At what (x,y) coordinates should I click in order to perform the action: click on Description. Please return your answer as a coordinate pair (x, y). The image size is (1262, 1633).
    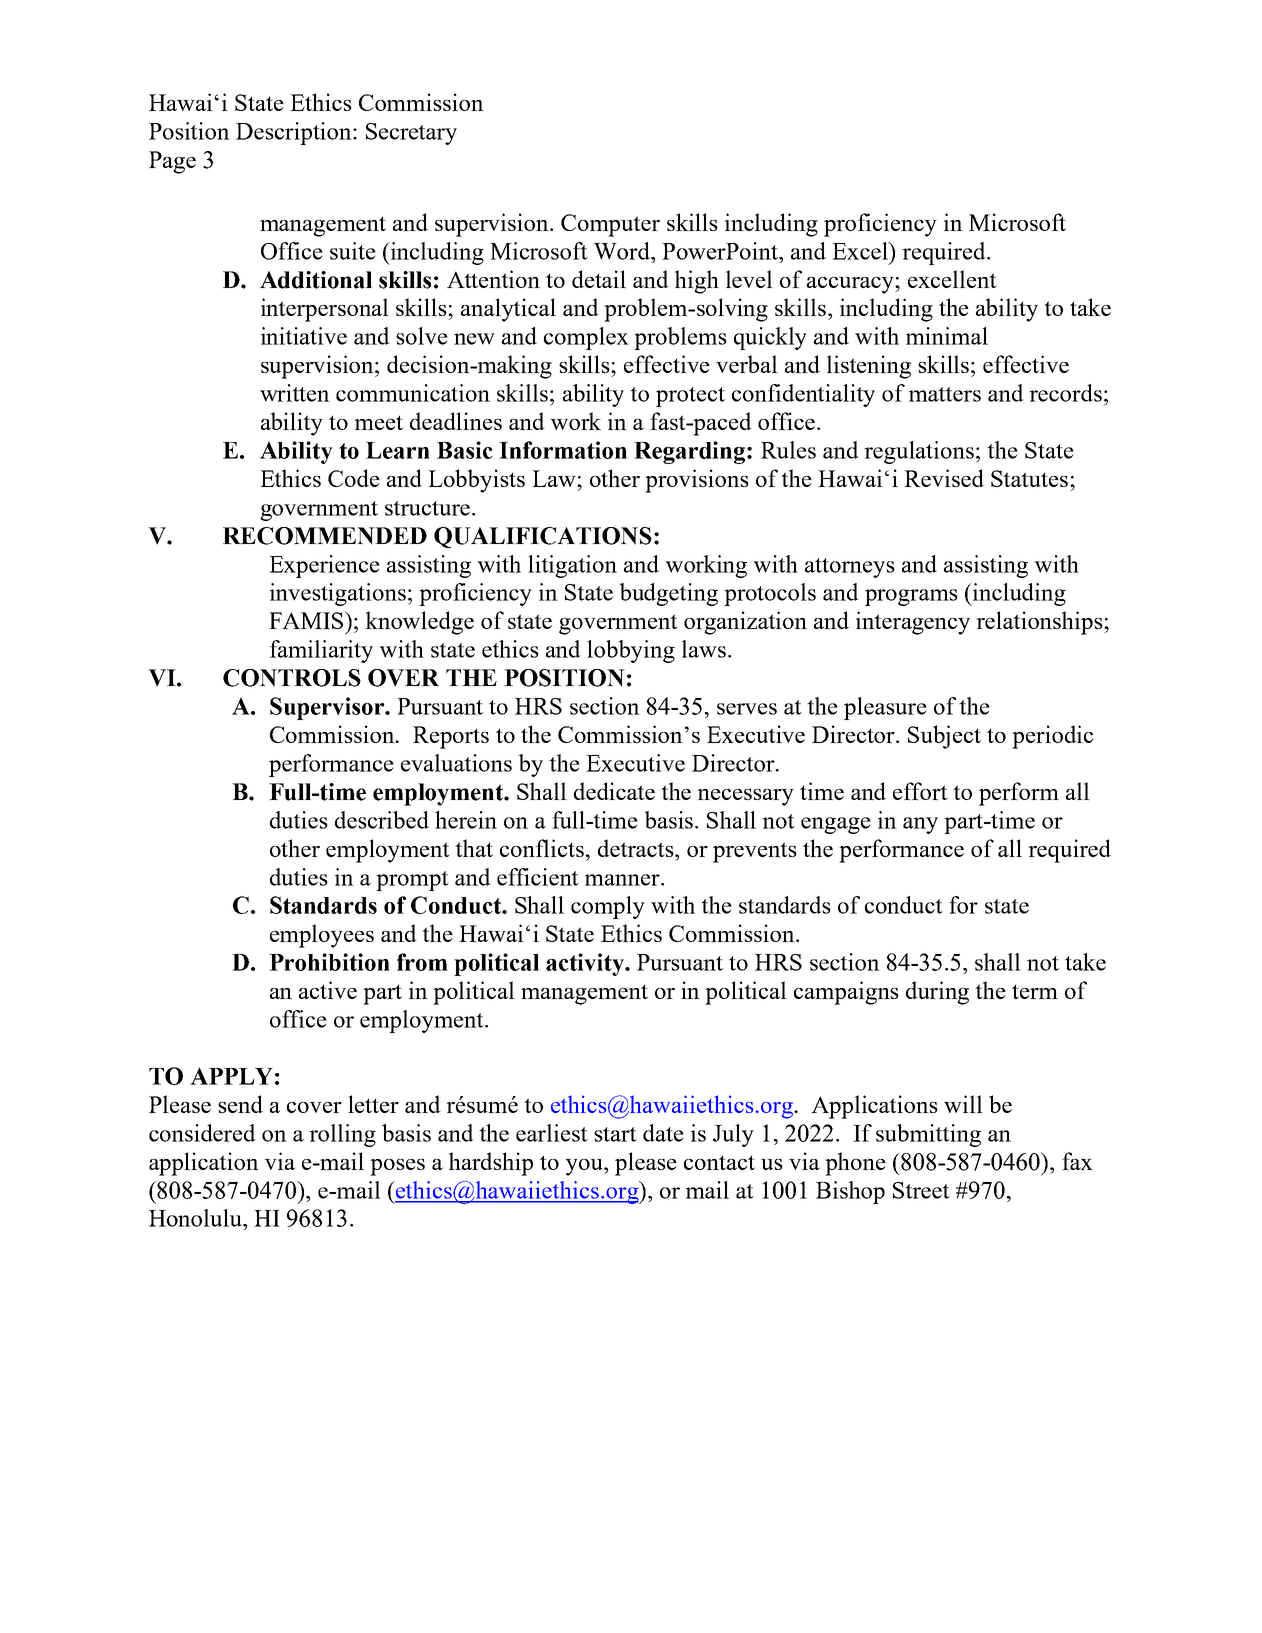
    Looking at the image, I should click on (295, 133).
